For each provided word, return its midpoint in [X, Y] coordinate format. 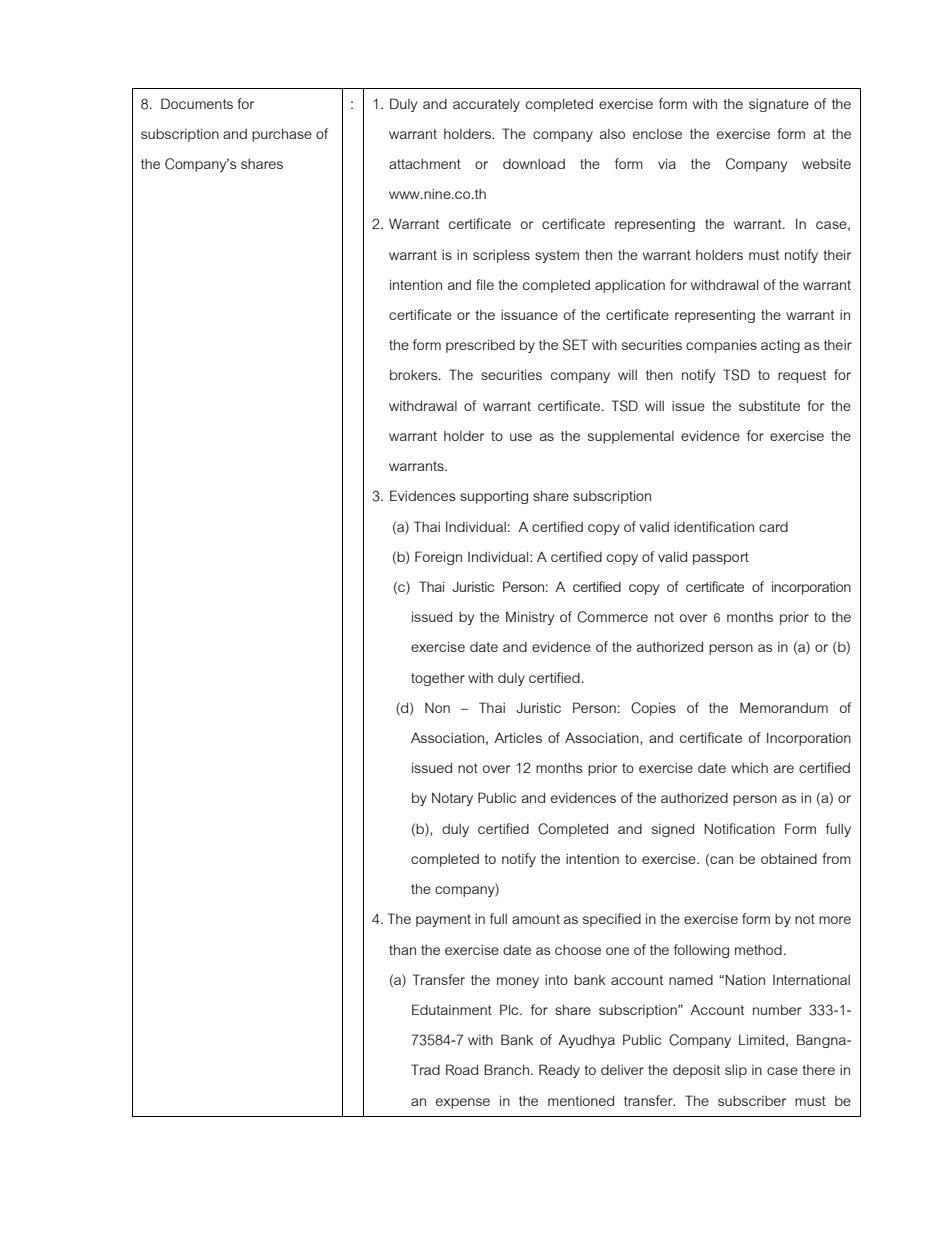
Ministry [530, 618]
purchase [282, 135]
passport [721, 558]
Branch [508, 1069]
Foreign [438, 558]
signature [779, 105]
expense [463, 1103]
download [534, 164]
